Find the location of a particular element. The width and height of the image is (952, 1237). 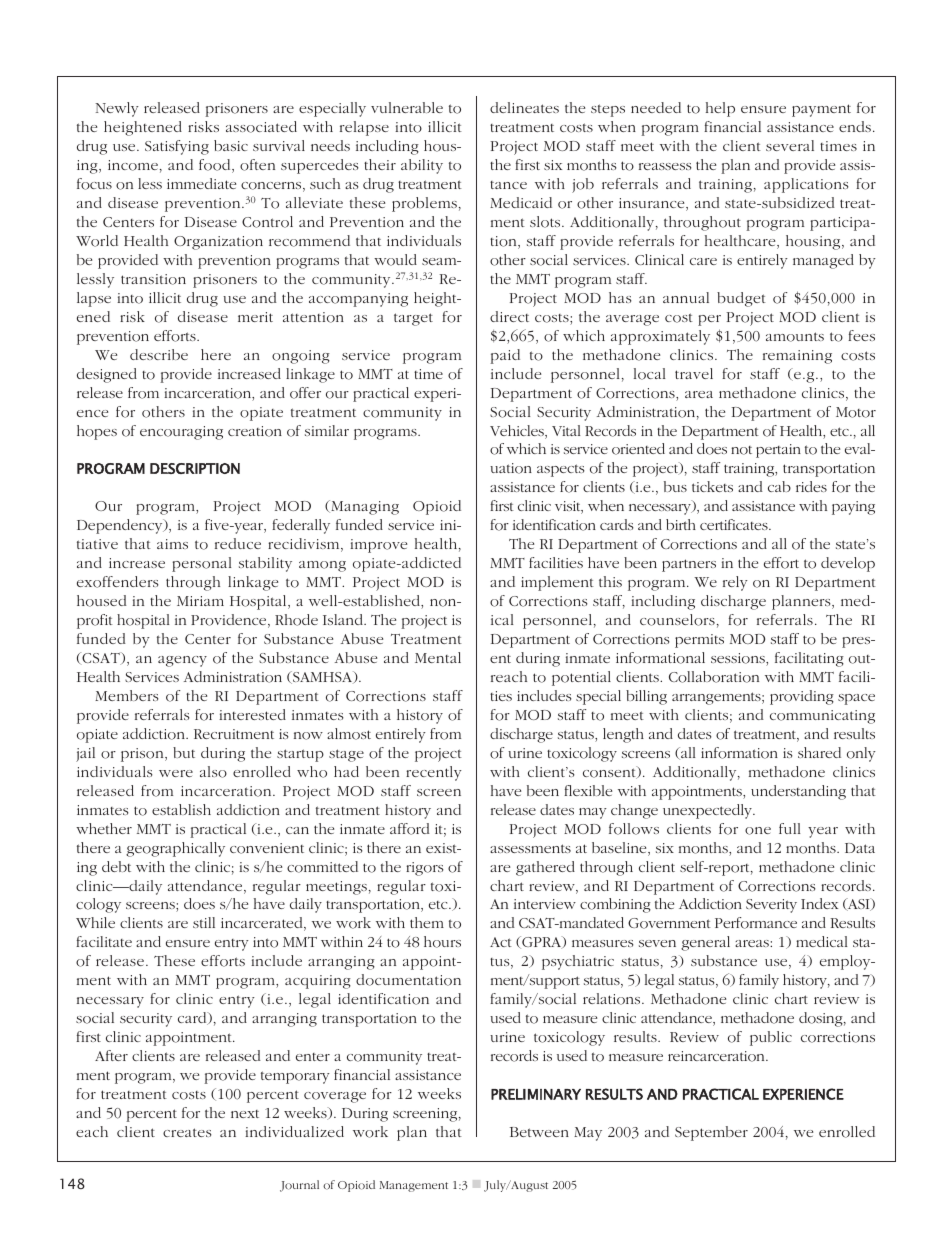

creates is located at coordinates (187, 1132).
